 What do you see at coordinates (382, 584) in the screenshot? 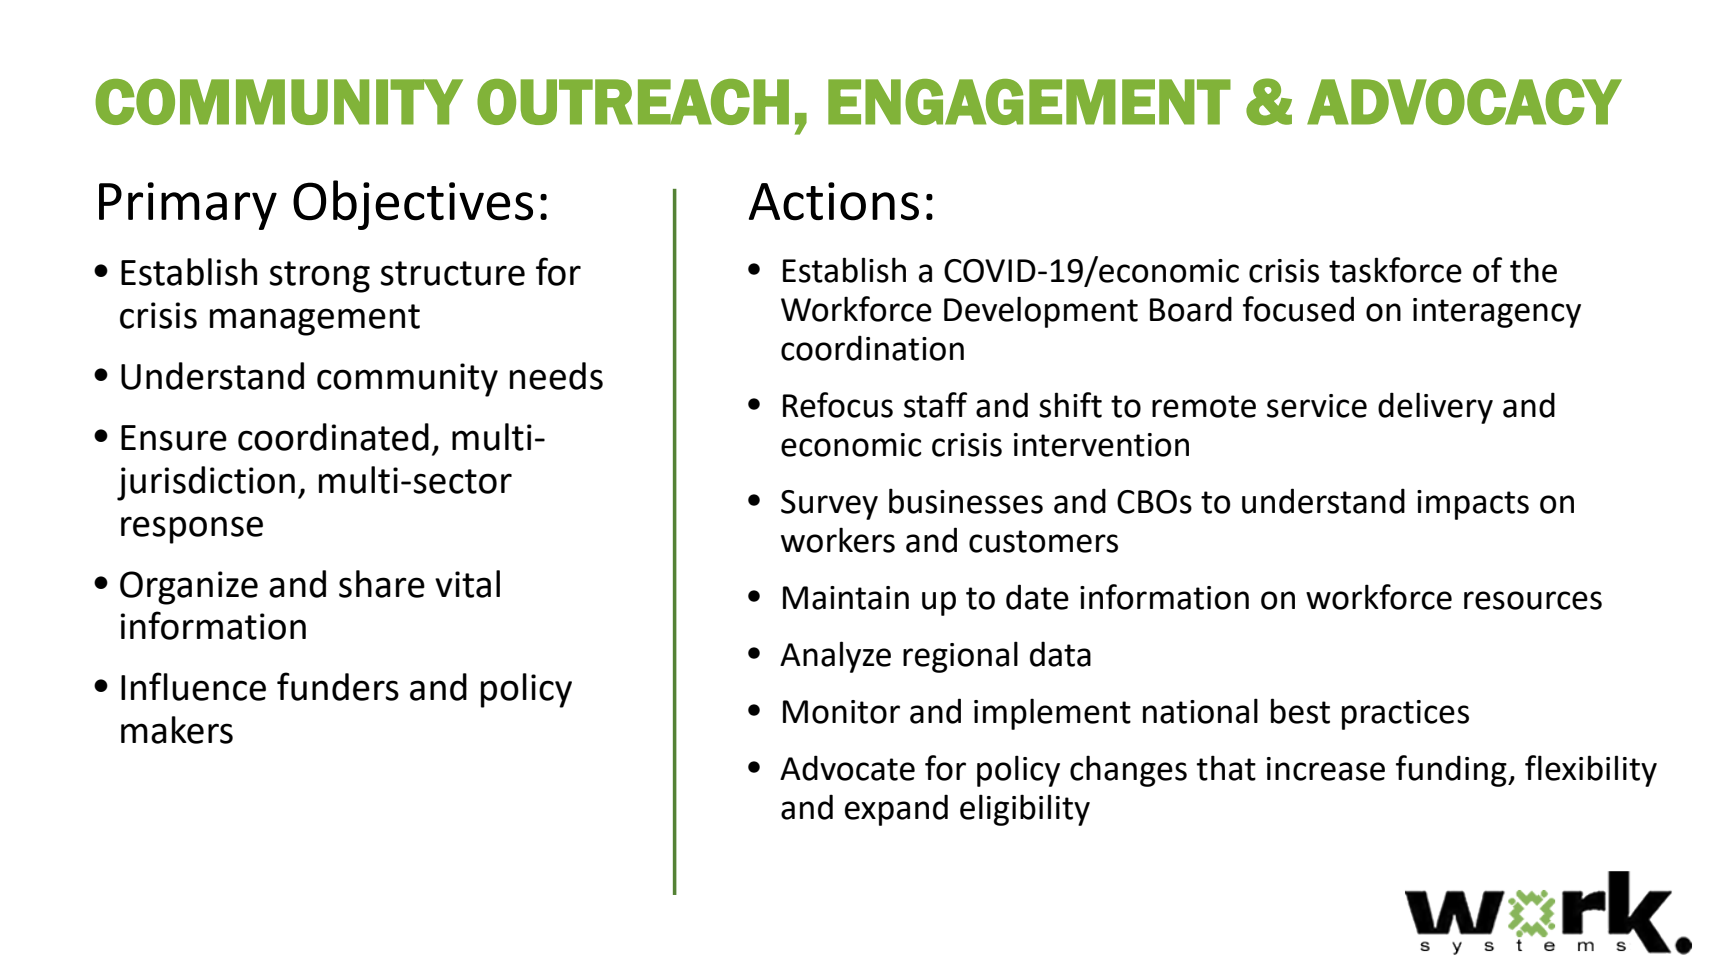
I see `share` at bounding box center [382, 584].
